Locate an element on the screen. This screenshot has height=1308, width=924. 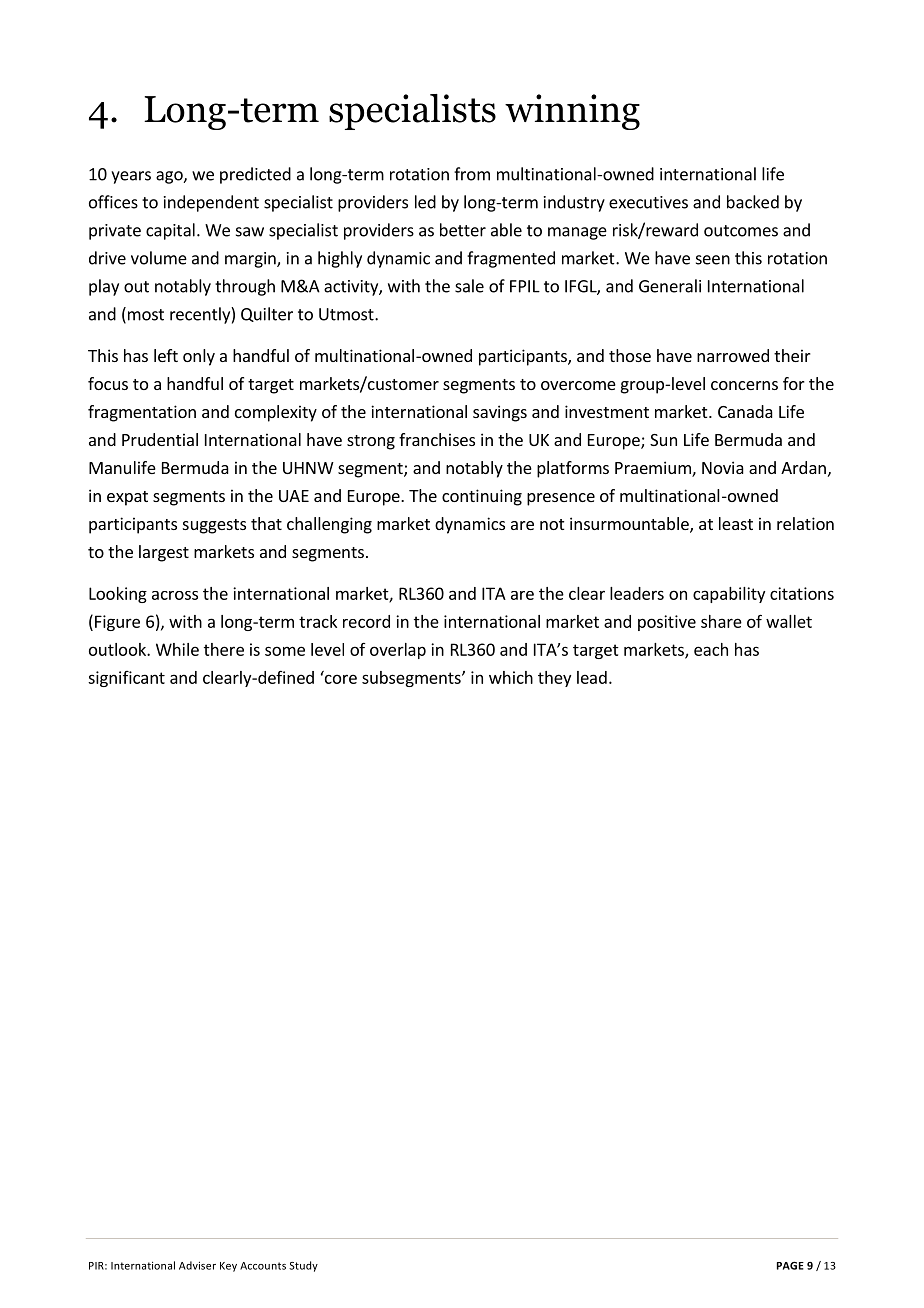
continuing is located at coordinates (482, 497).
